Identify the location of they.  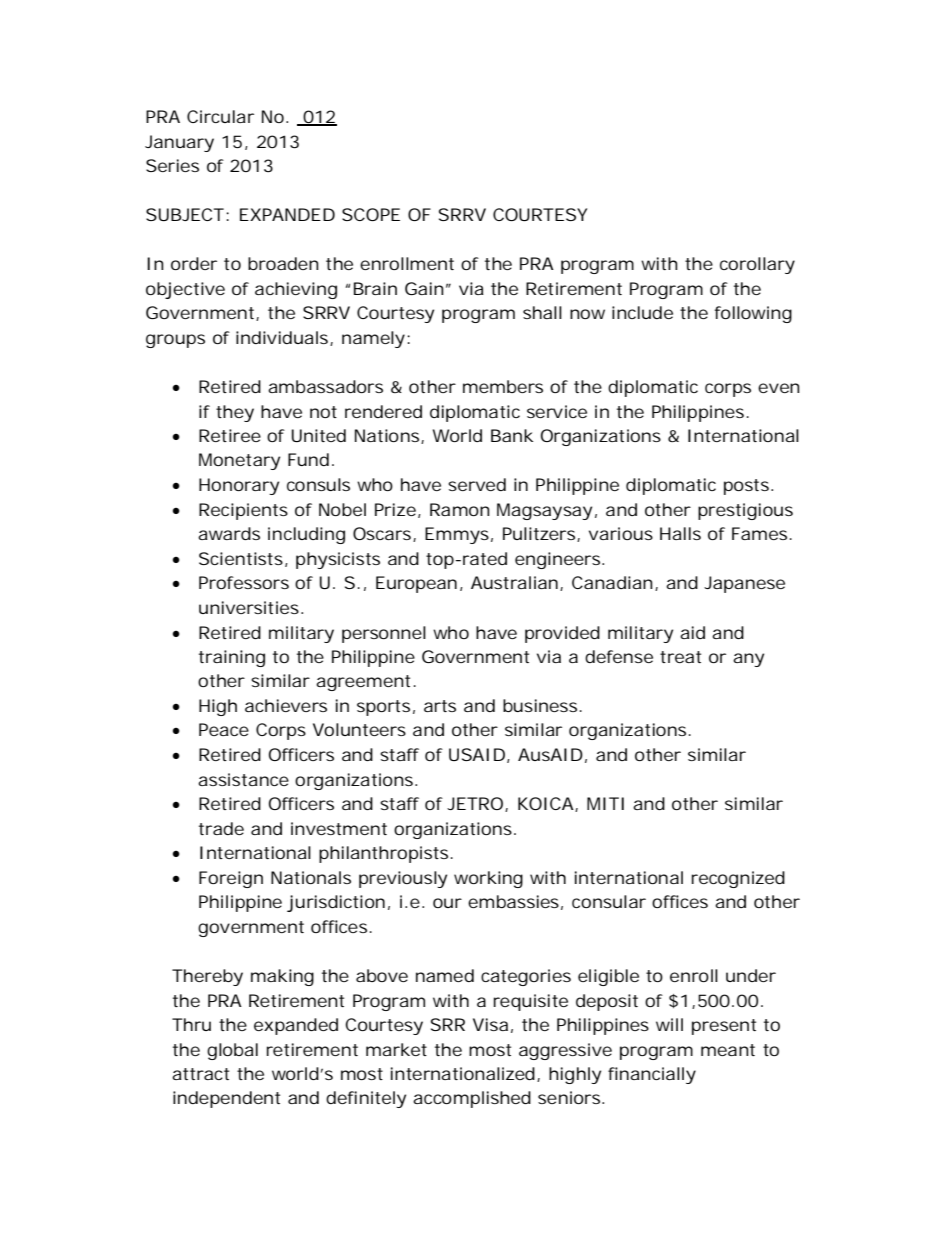
(235, 413).
